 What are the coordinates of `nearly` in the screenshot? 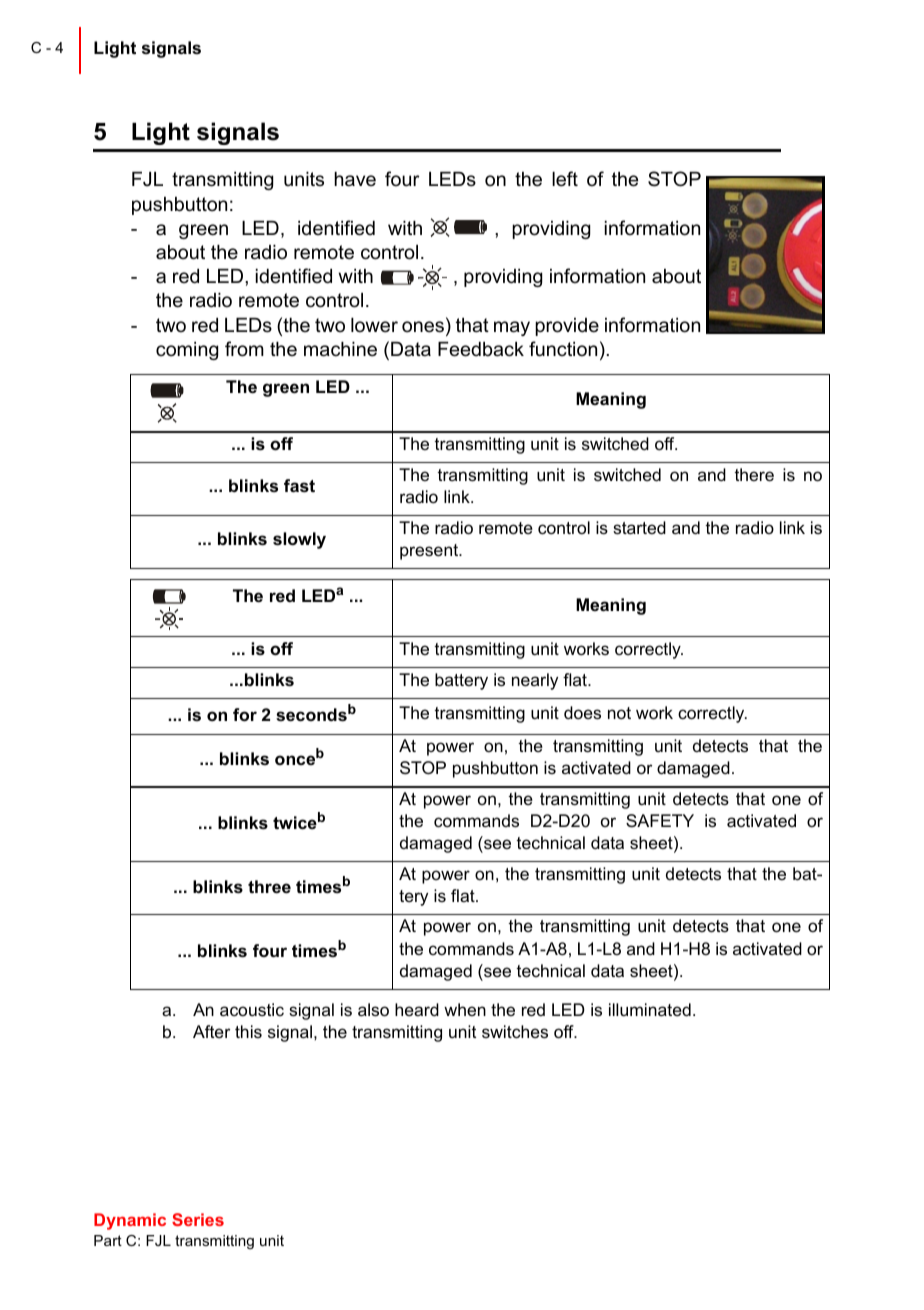 It's located at (535, 681).
